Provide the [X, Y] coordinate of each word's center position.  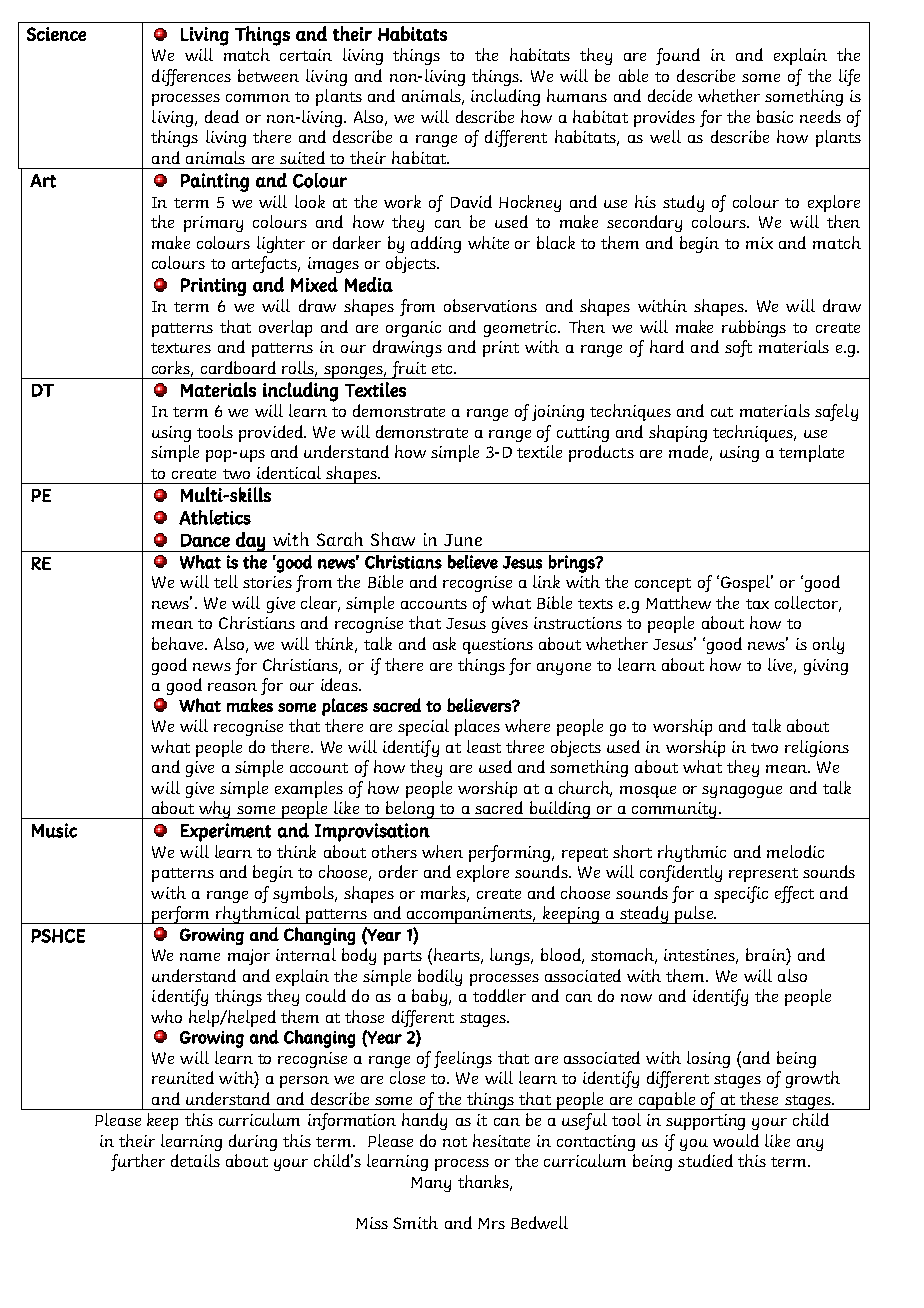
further [138, 1162]
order [398, 871]
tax [757, 604]
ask [444, 643]
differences [191, 77]
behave [179, 643]
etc [444, 369]
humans [577, 95]
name [200, 957]
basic [775, 116]
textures [181, 348]
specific [741, 894]
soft [738, 348]
